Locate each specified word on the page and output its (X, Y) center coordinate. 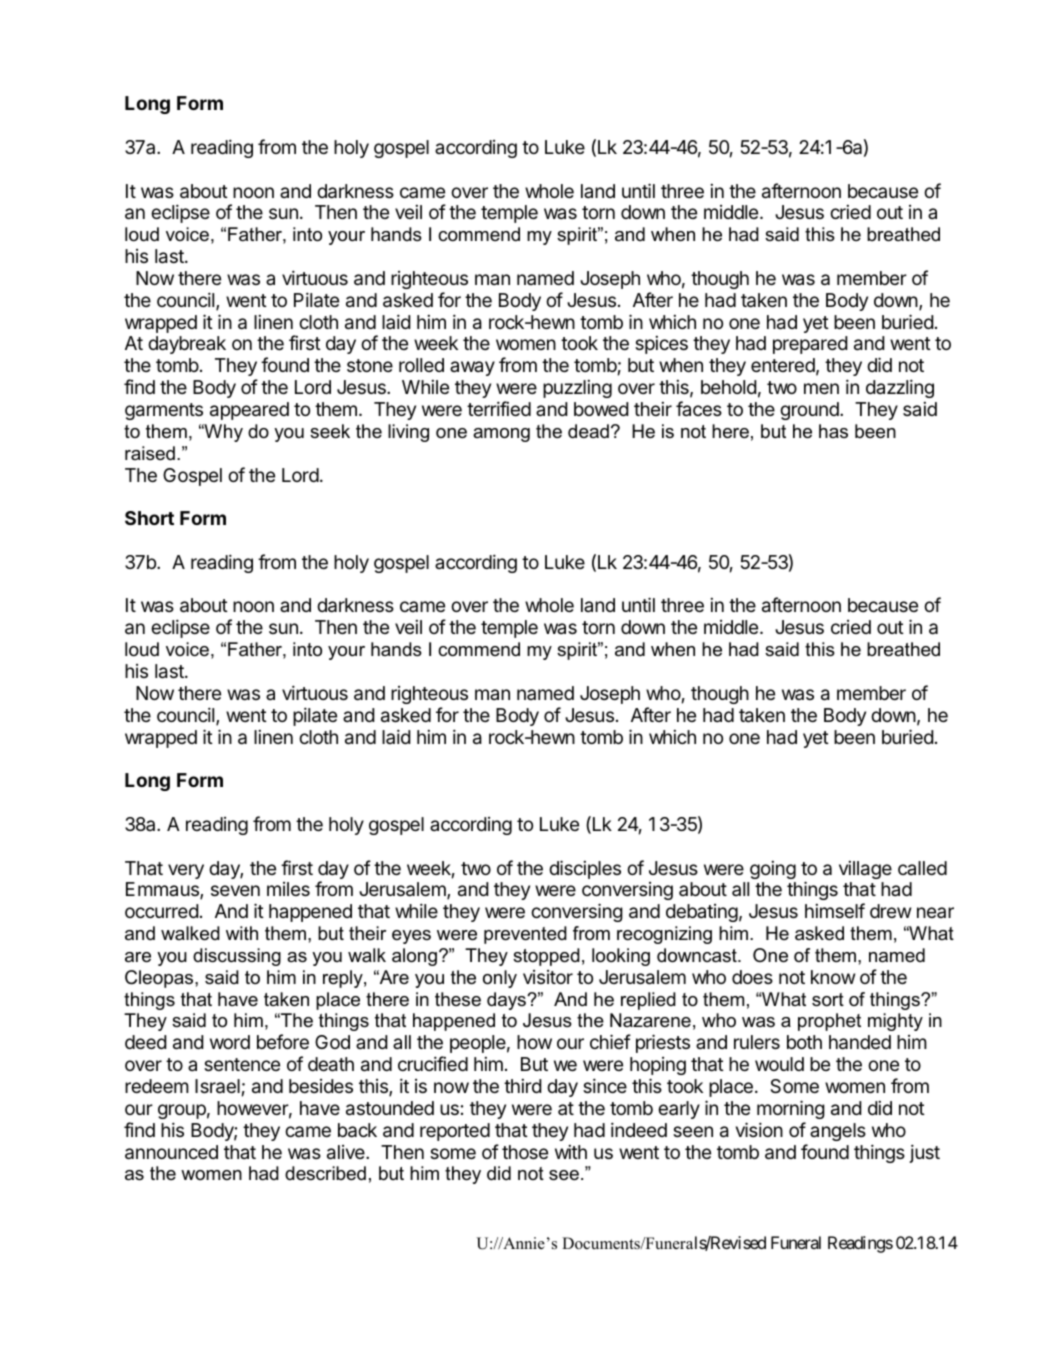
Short (149, 518)
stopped (546, 957)
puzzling (577, 389)
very (186, 871)
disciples (585, 869)
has (833, 431)
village (865, 870)
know (833, 977)
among (501, 435)
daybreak (187, 345)
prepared (810, 345)
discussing (237, 957)
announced (171, 1152)
